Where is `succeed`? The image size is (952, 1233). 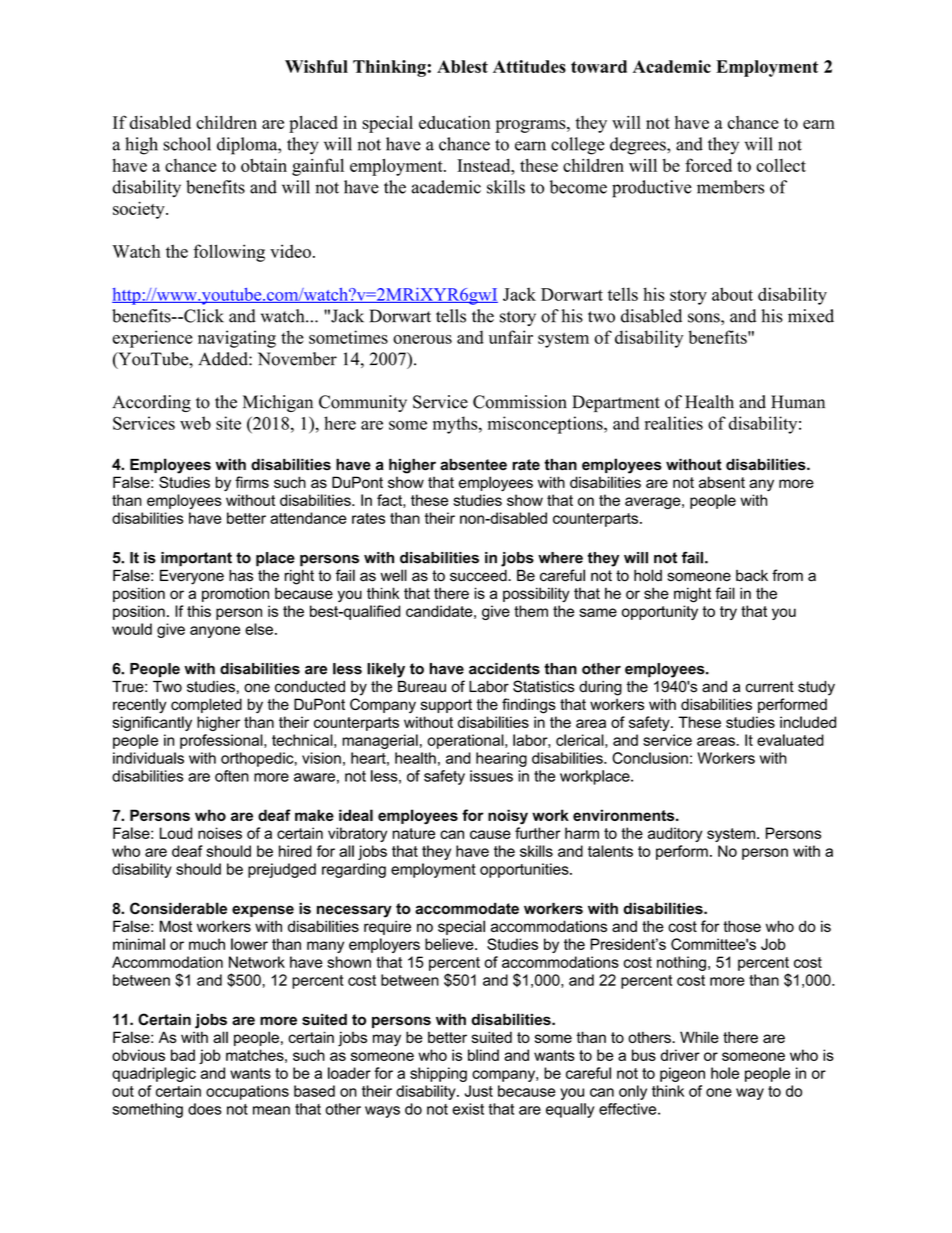
succeed is located at coordinates (479, 576).
